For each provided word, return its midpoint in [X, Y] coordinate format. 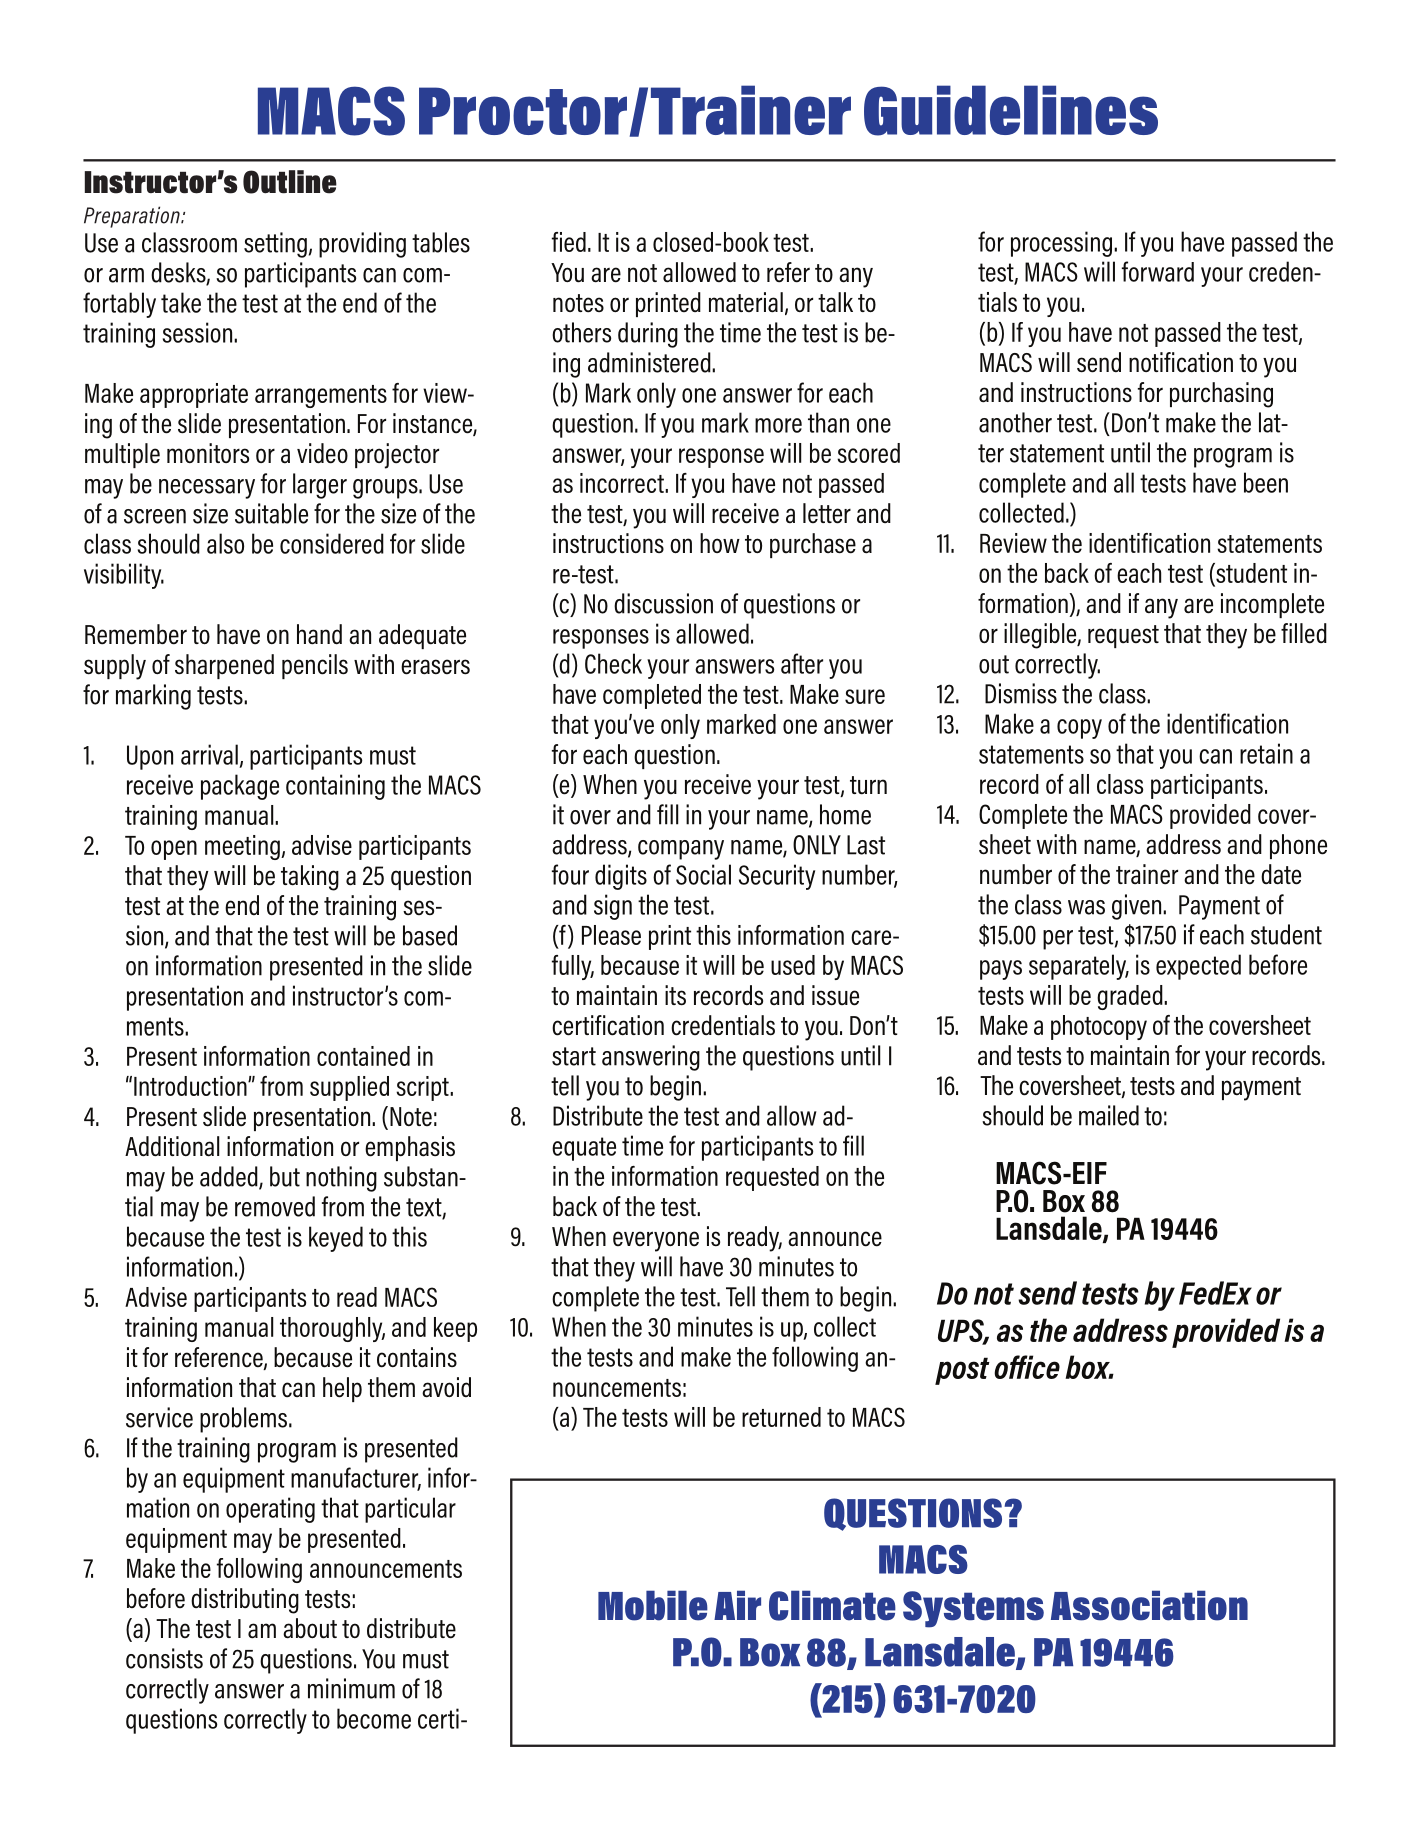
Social [703, 874]
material [746, 302]
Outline [290, 182]
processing [1063, 244]
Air [737, 1605]
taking [310, 878]
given [1138, 907]
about [310, 1628]
